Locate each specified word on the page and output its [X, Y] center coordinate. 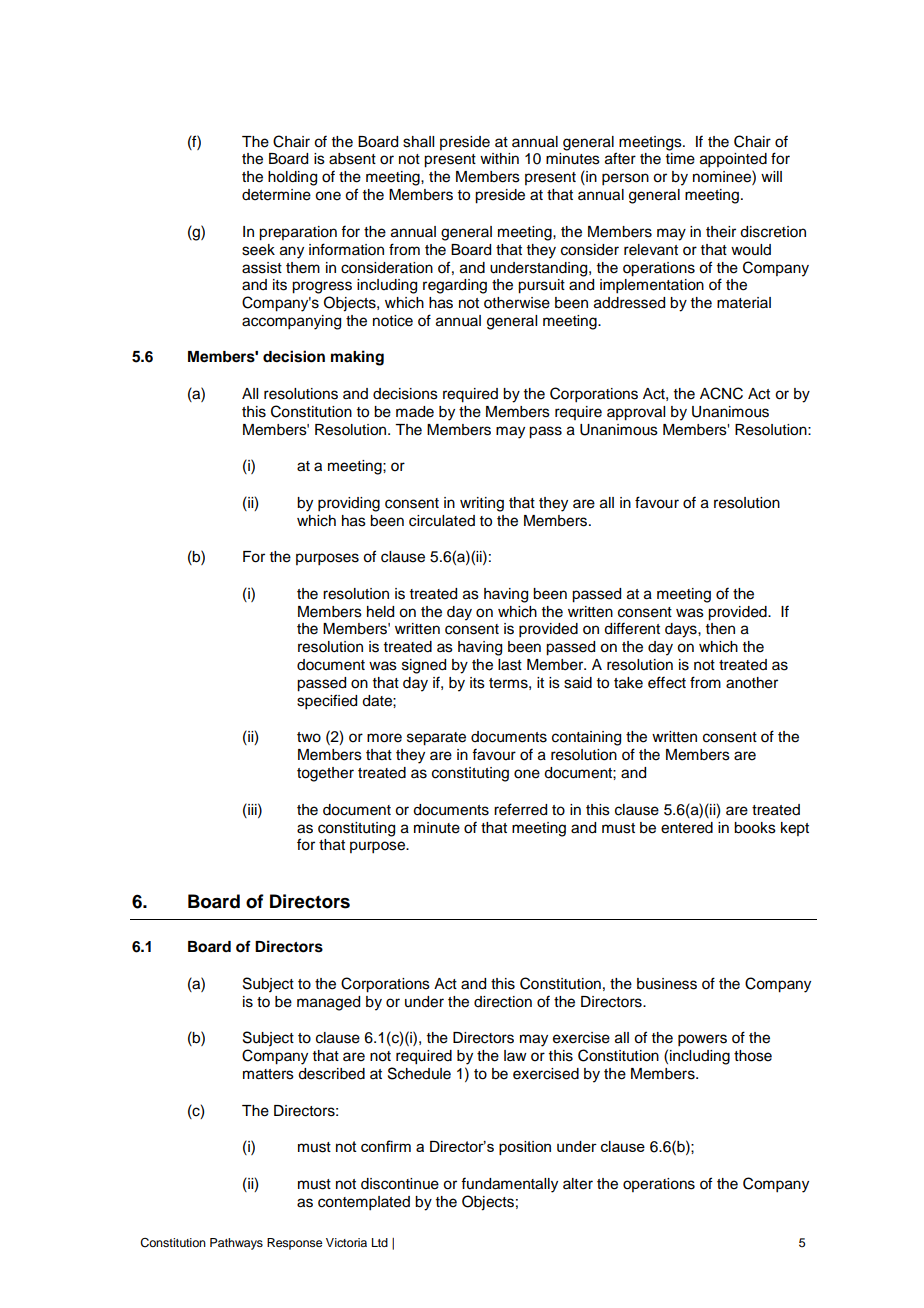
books [755, 828]
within [499, 158]
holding [292, 178]
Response [294, 1244]
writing [482, 504]
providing [349, 504]
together [325, 774]
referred [520, 809]
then [720, 629]
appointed [733, 160]
